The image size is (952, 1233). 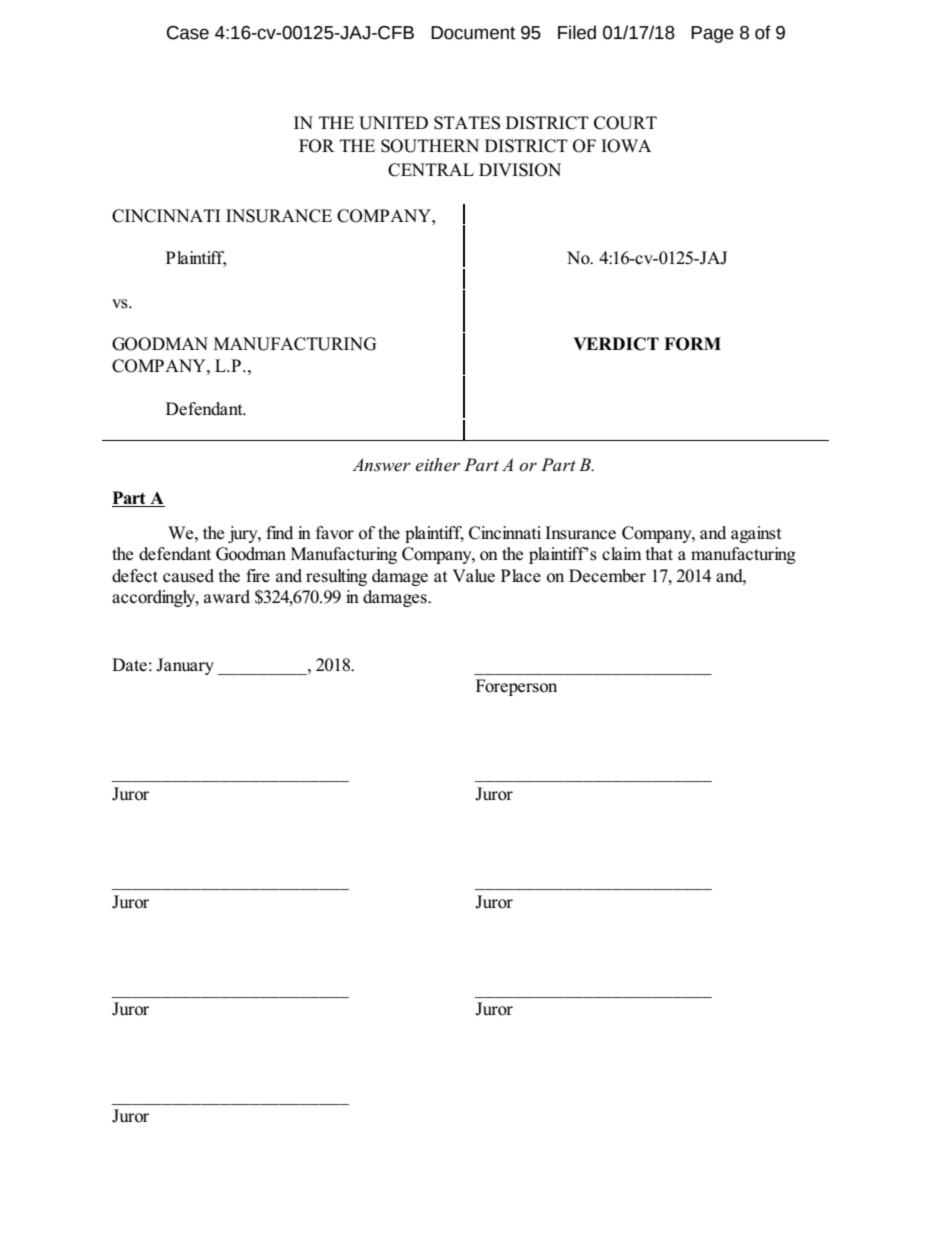 I want to click on find, so click(x=279, y=532).
